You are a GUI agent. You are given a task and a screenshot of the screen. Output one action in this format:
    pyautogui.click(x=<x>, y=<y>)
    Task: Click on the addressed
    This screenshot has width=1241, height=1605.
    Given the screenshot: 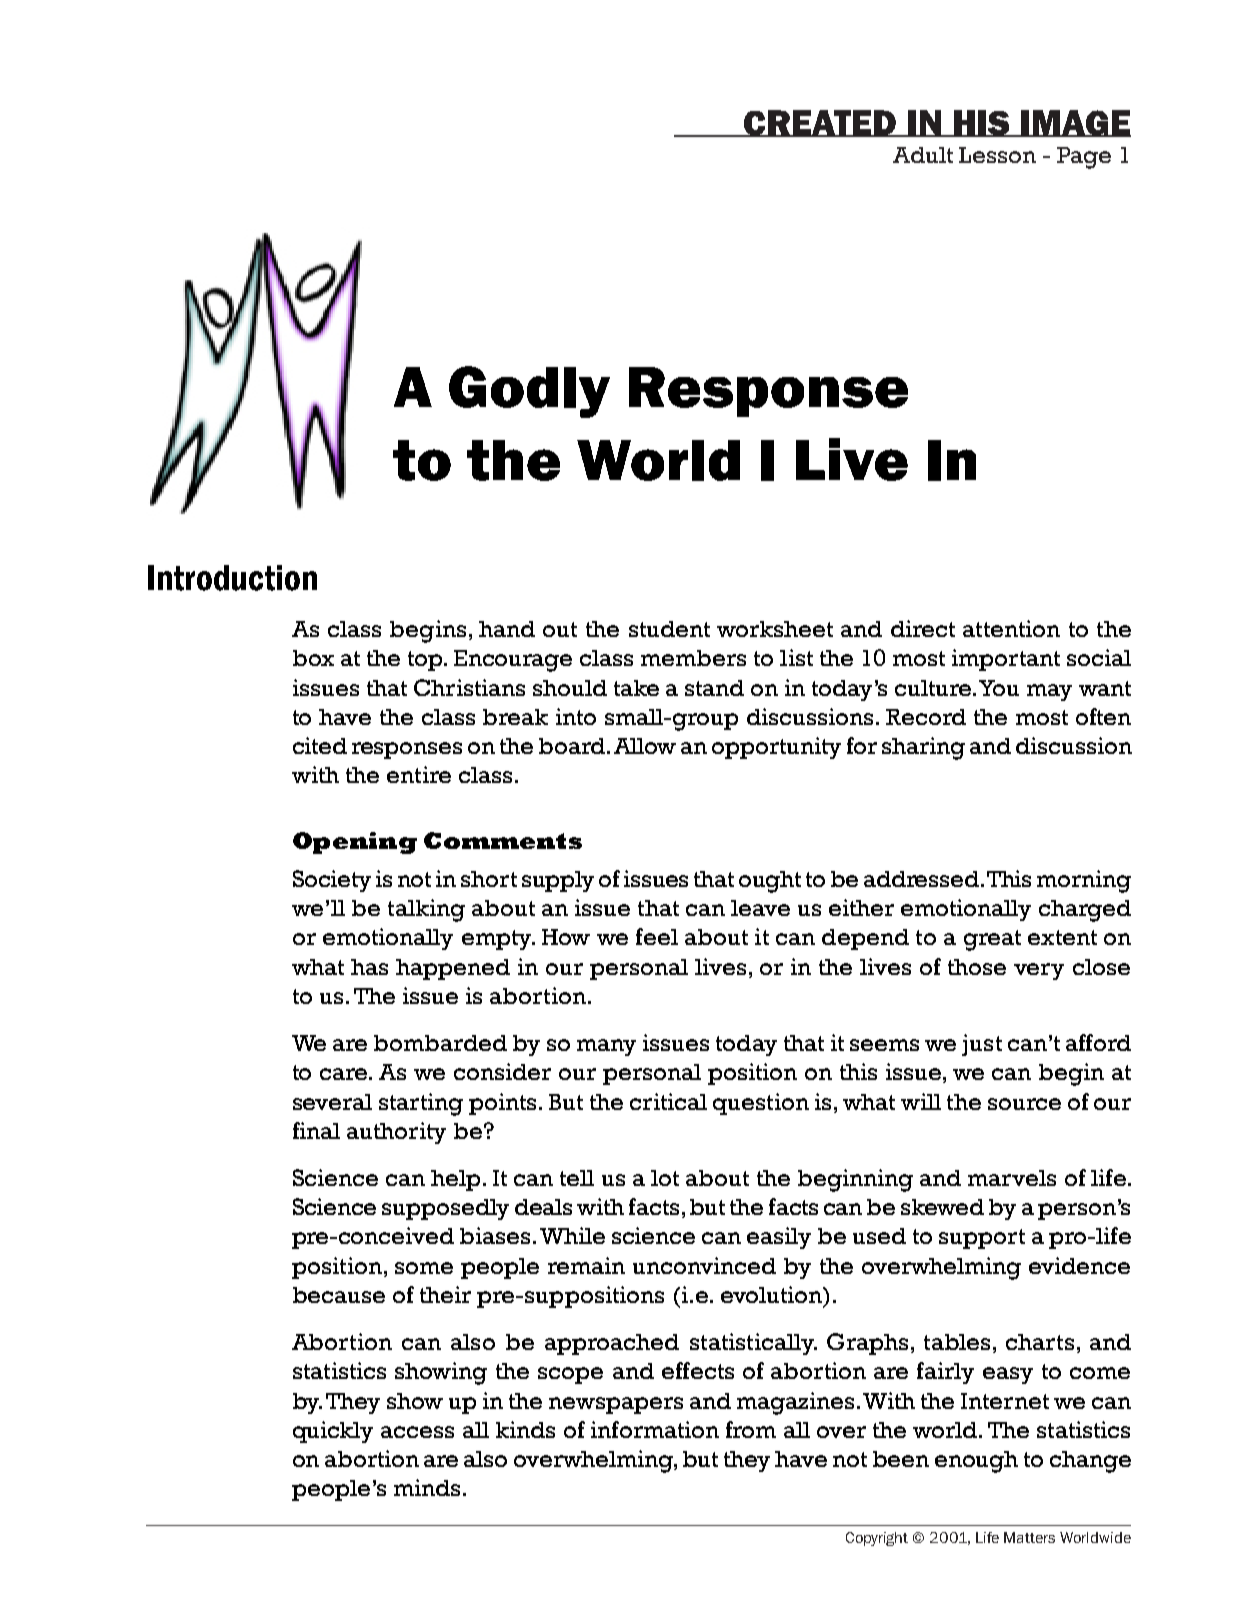 What is the action you would take?
    pyautogui.click(x=923, y=879)
